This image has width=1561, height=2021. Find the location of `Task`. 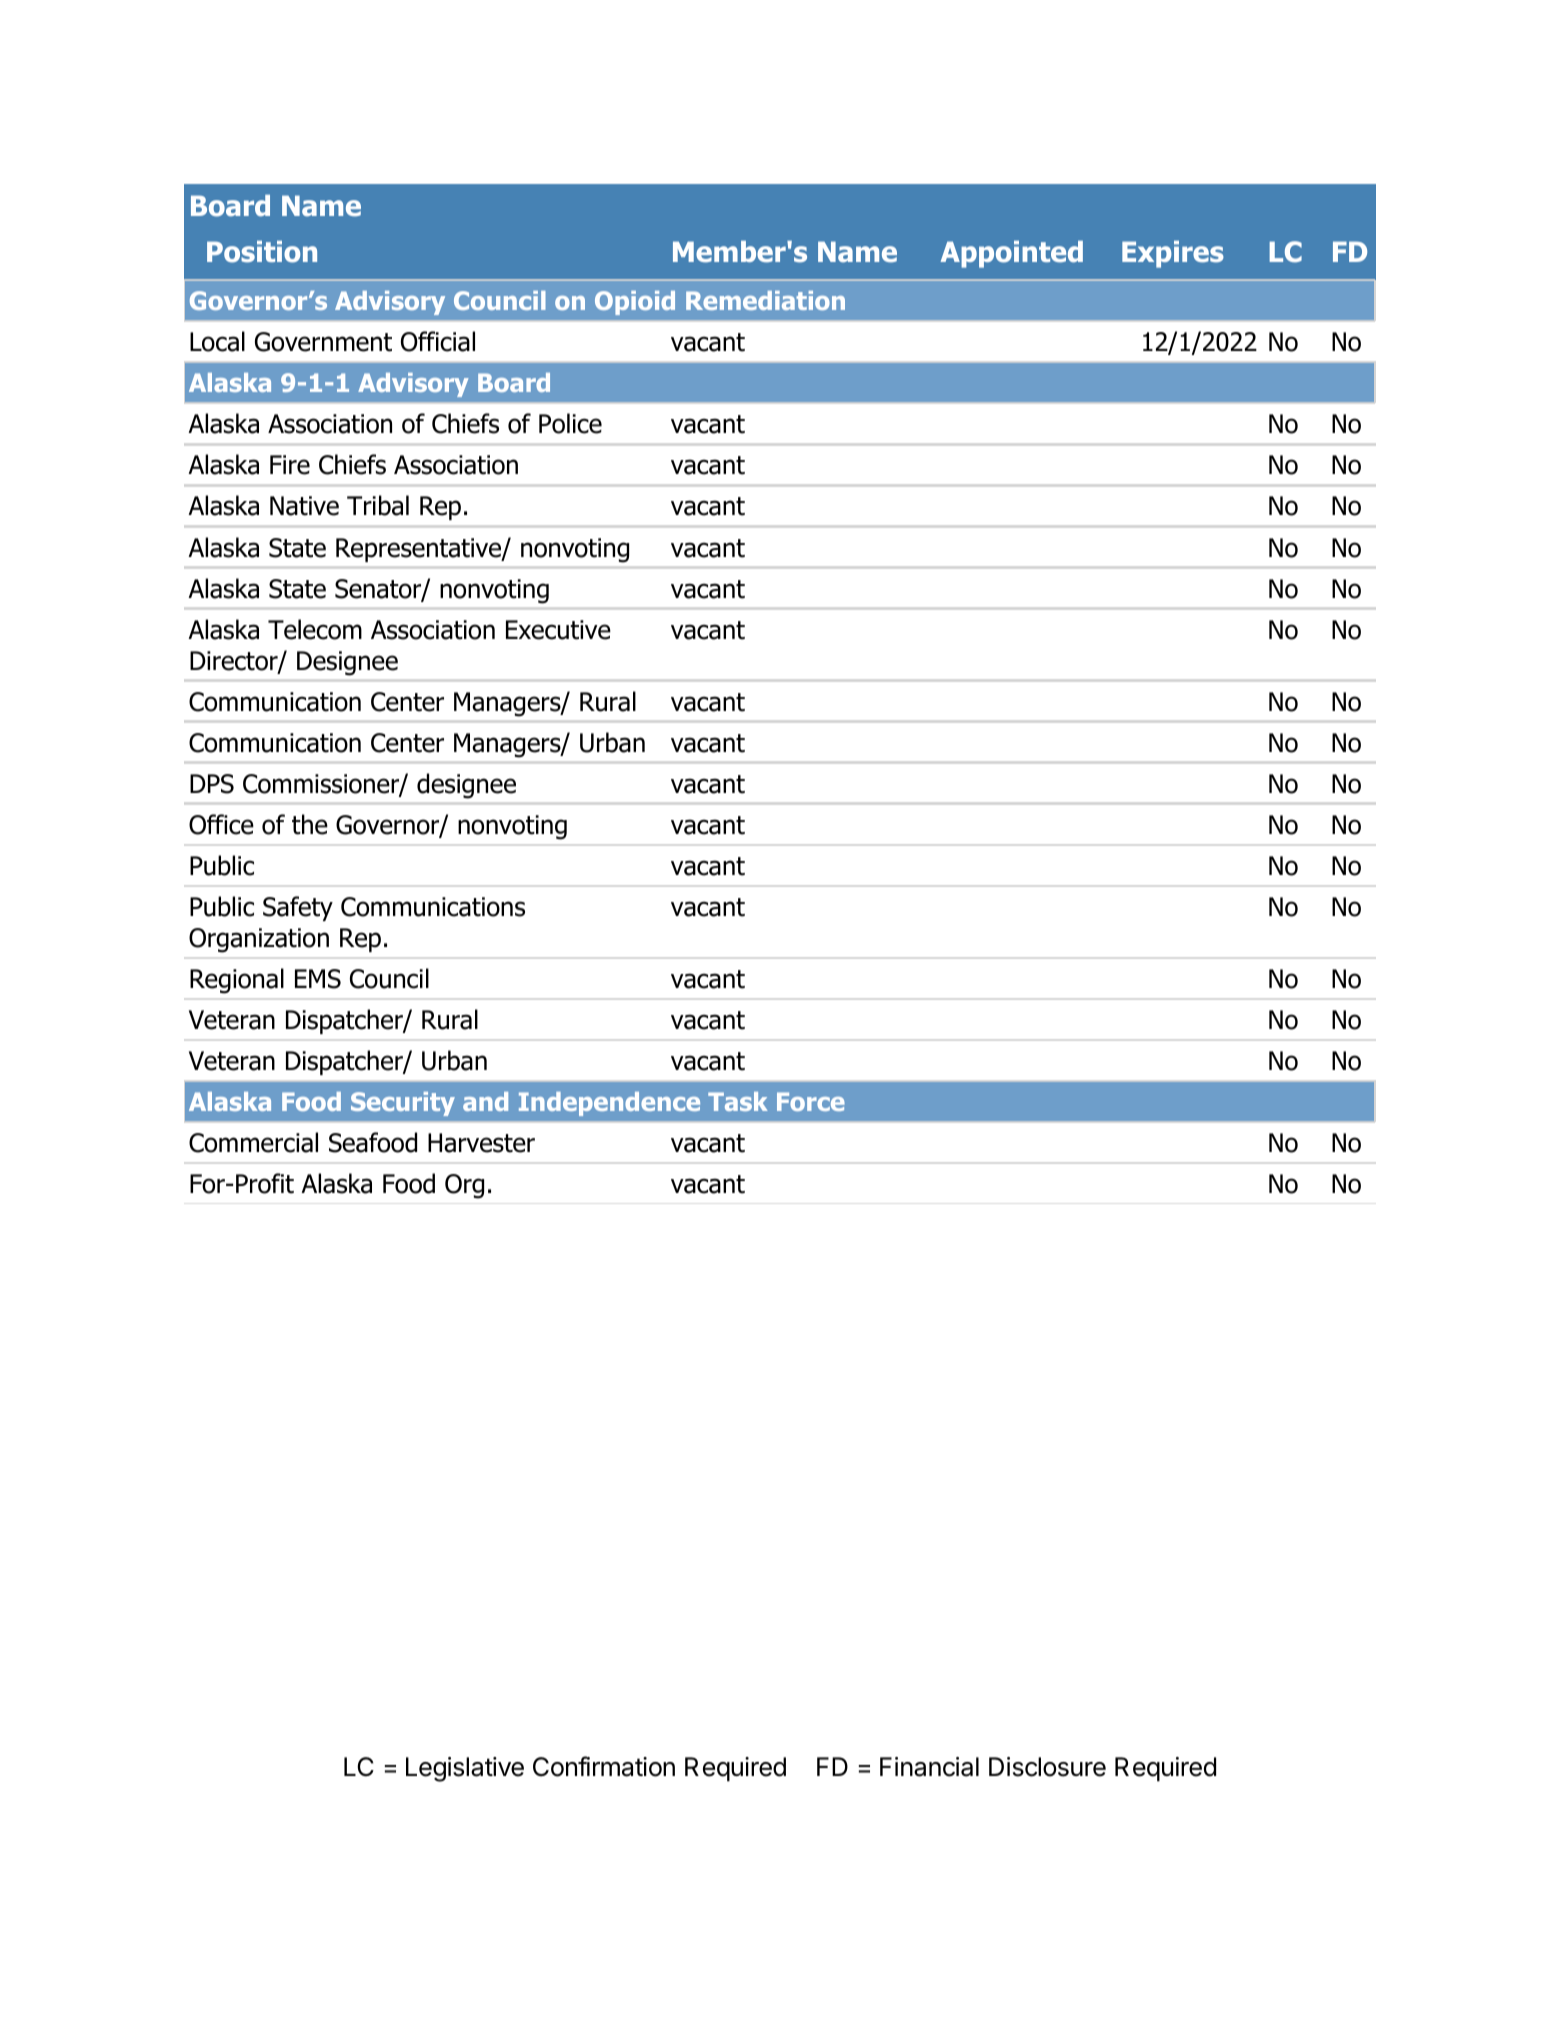

Task is located at coordinates (738, 1101).
